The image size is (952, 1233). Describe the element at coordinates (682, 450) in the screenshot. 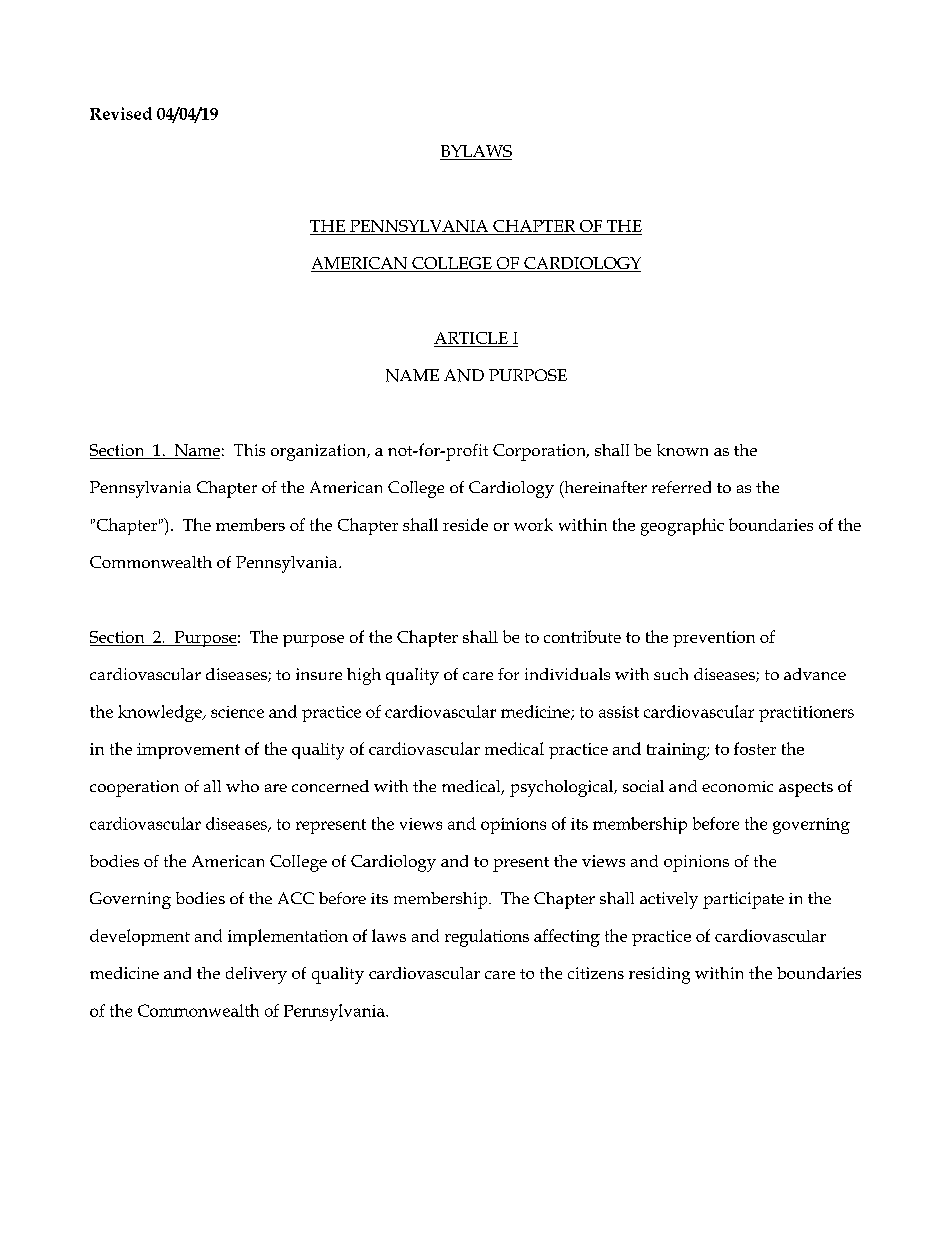

I see `known` at that location.
